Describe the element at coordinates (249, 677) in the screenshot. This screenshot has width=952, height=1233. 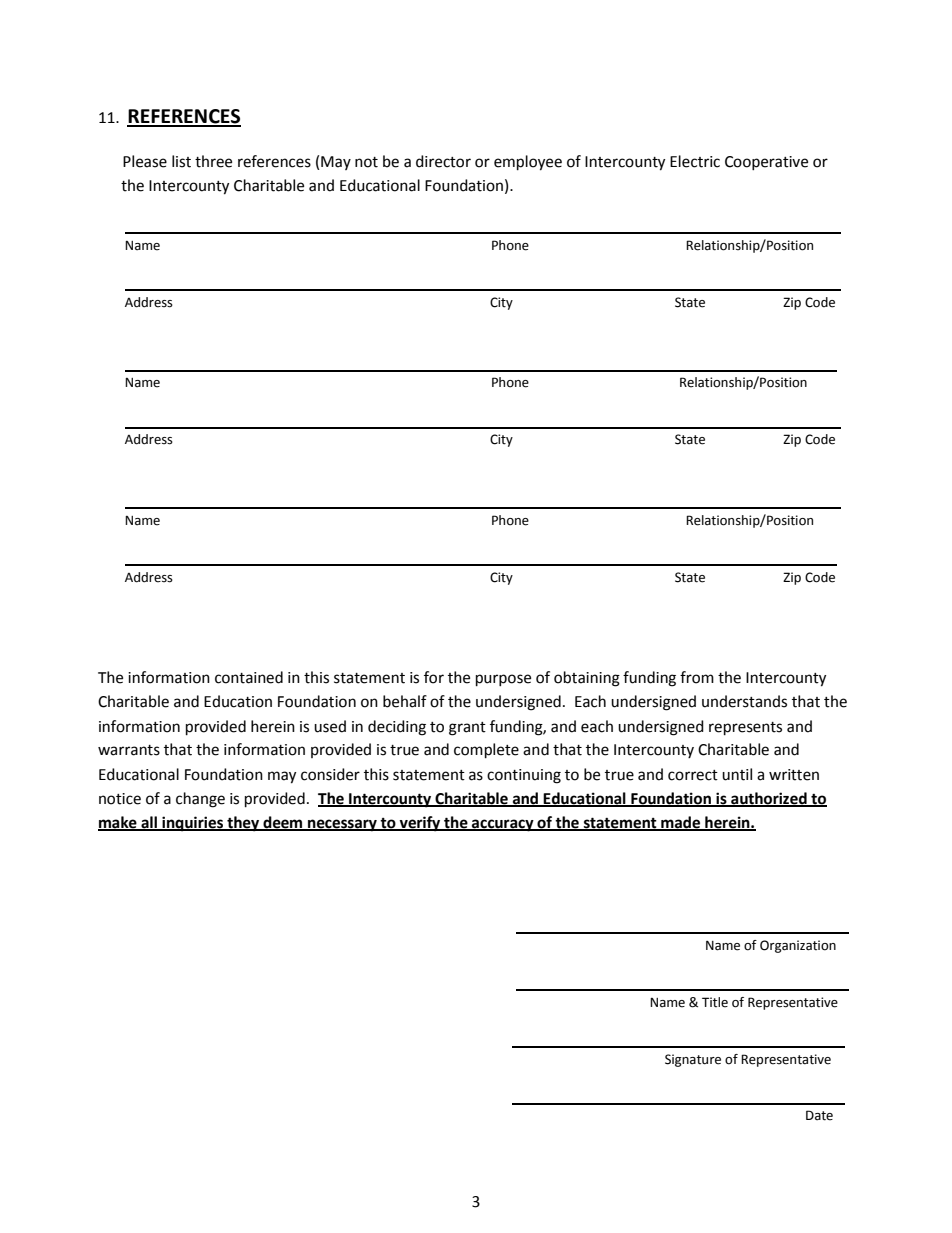
I see `contained` at that location.
